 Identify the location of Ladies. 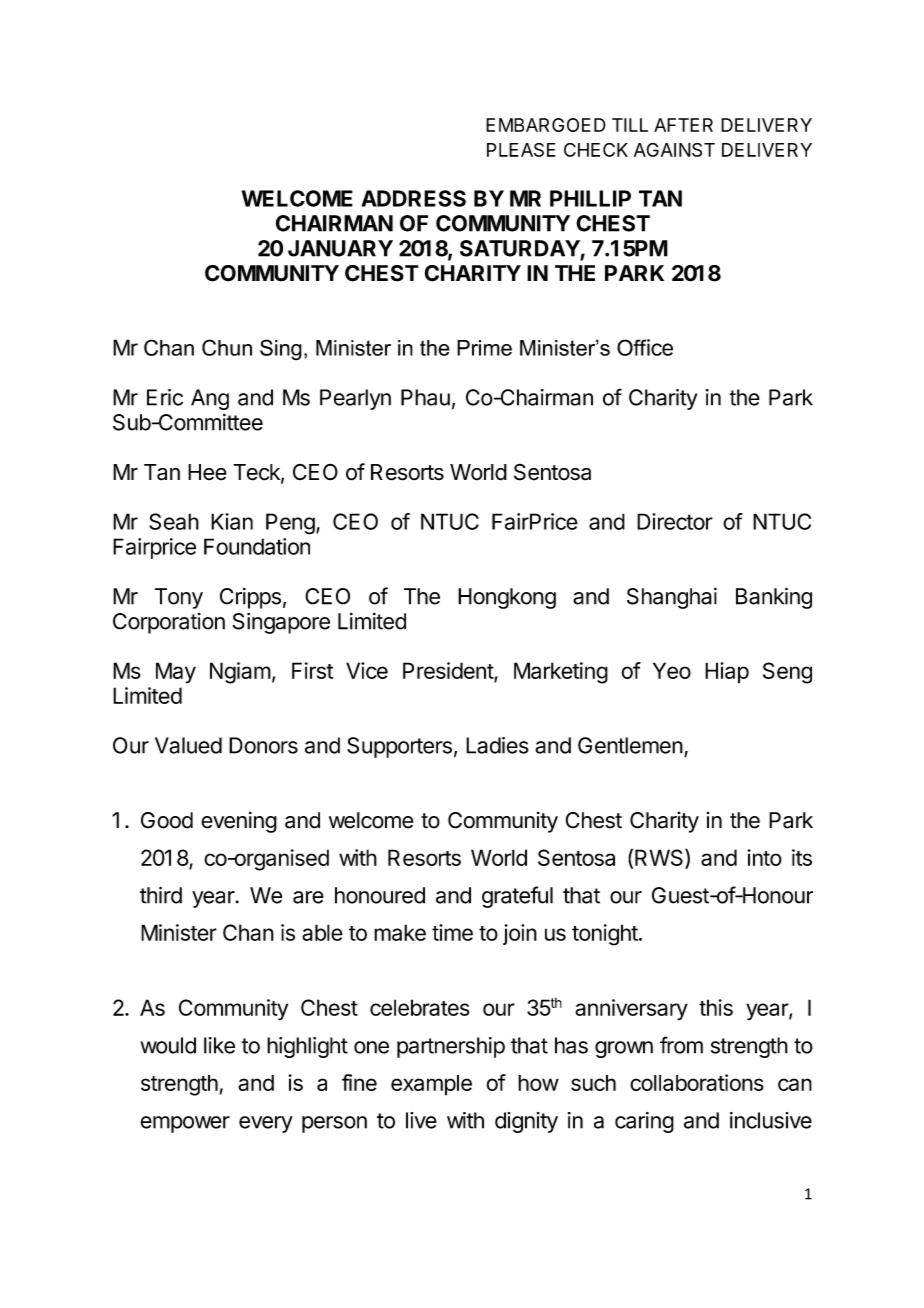
(497, 745).
